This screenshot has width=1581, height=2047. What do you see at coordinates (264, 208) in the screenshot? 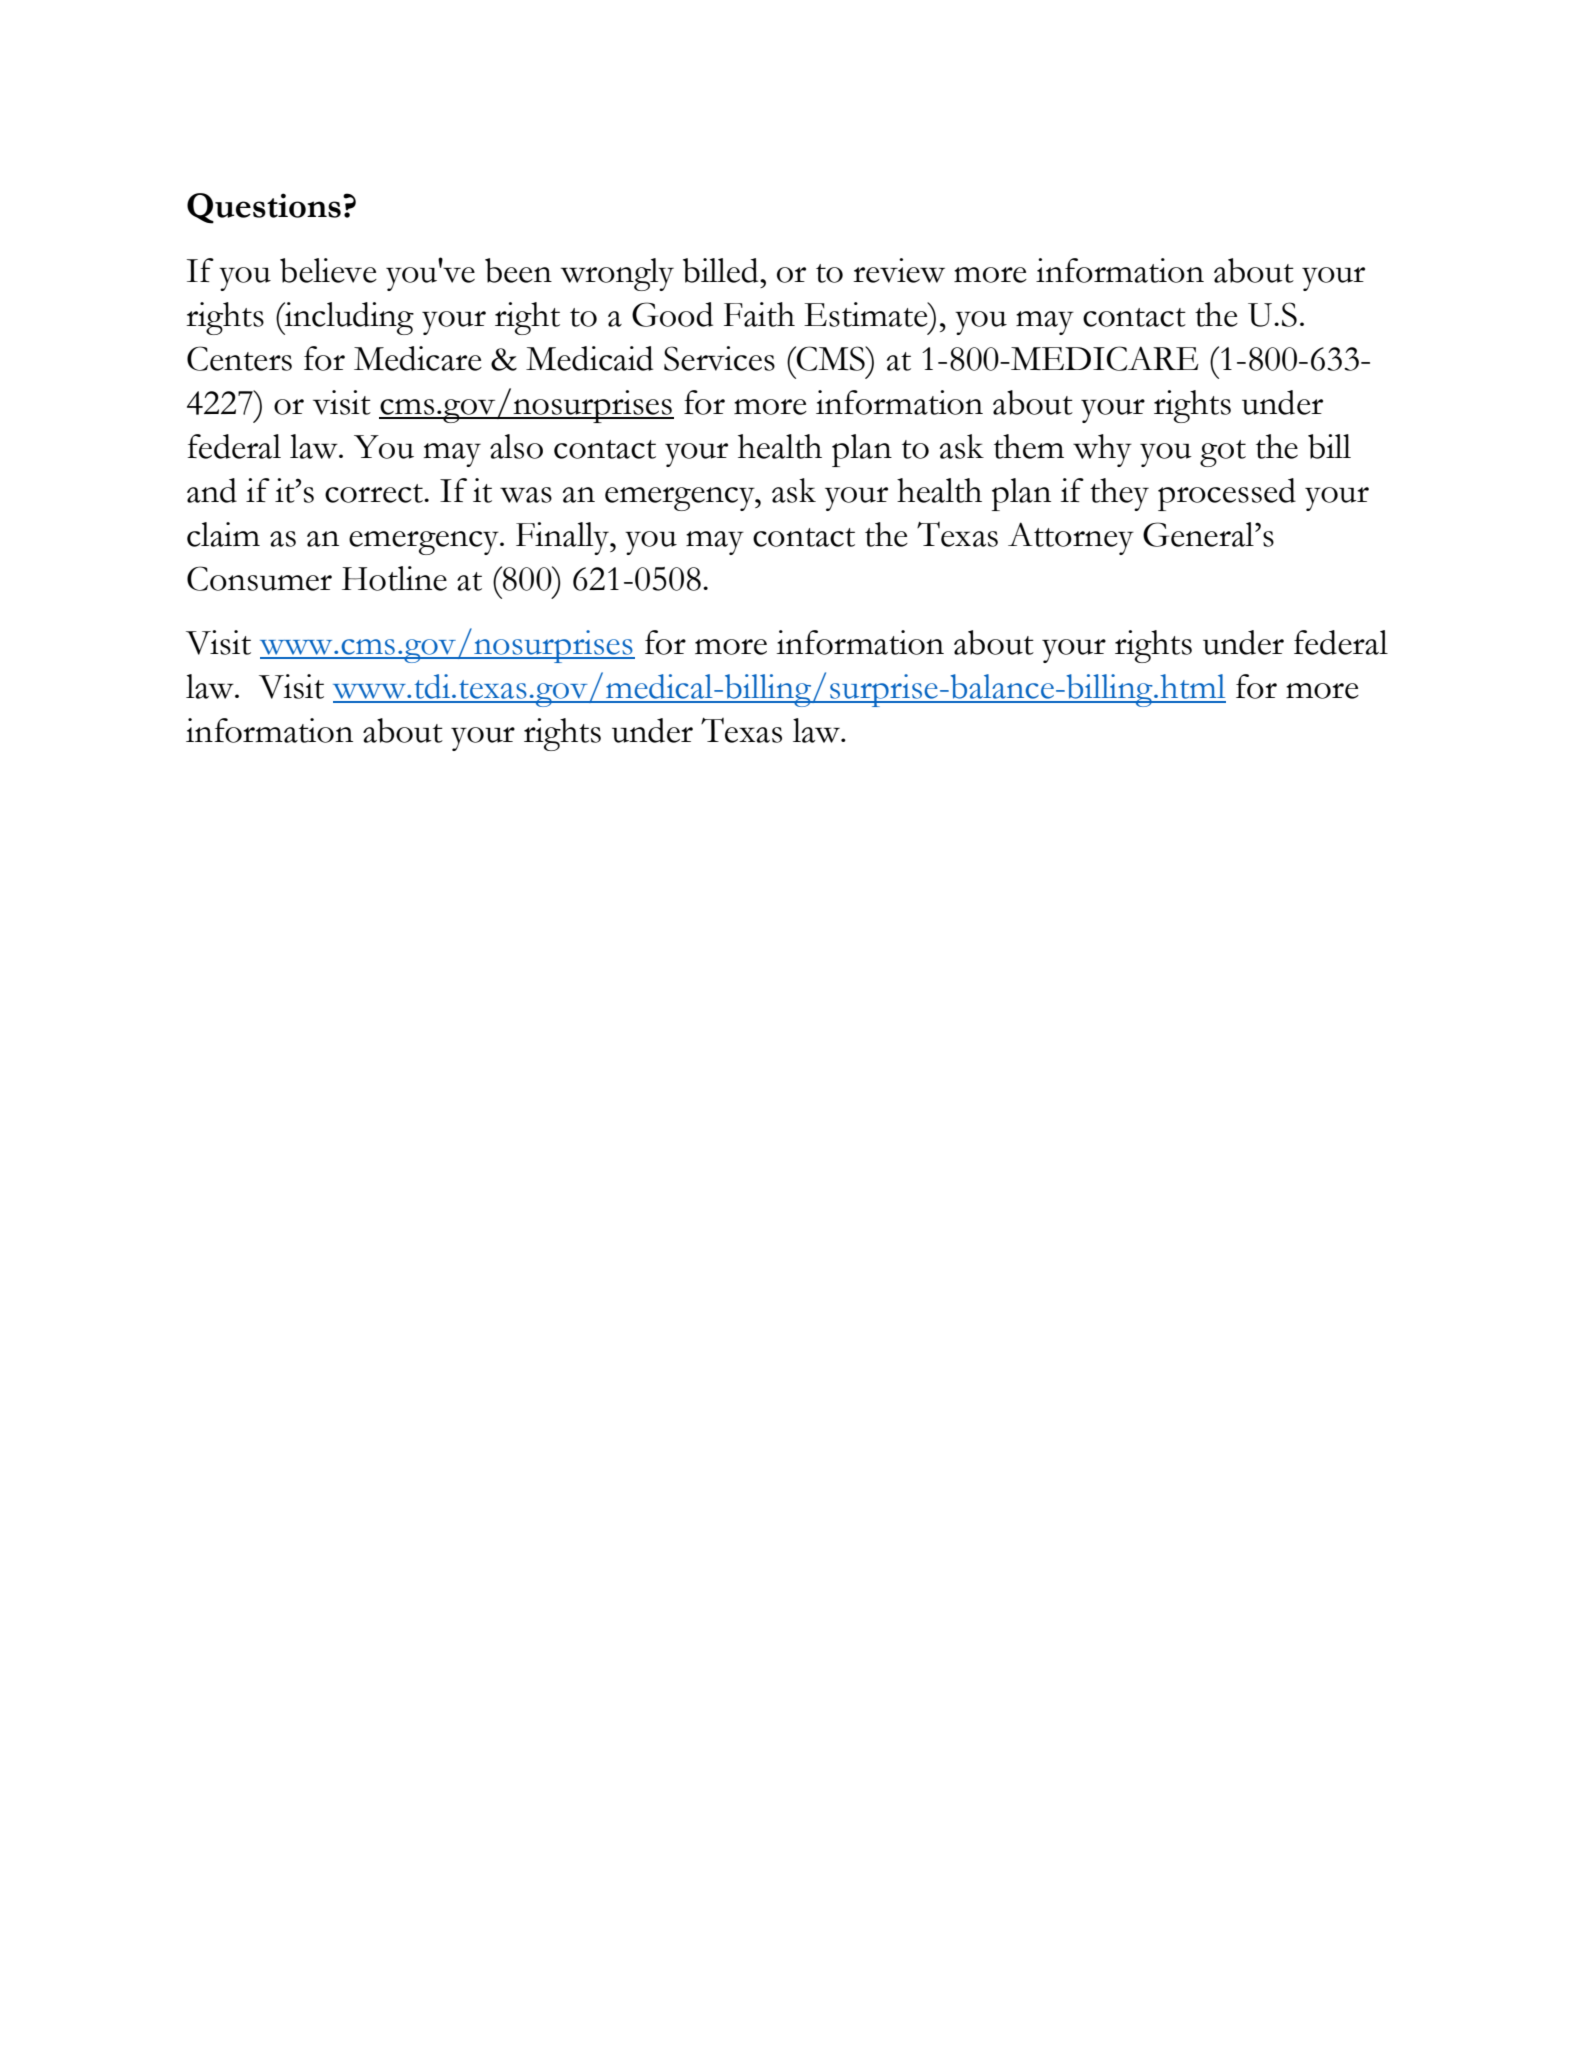
I see `Questions` at bounding box center [264, 208].
